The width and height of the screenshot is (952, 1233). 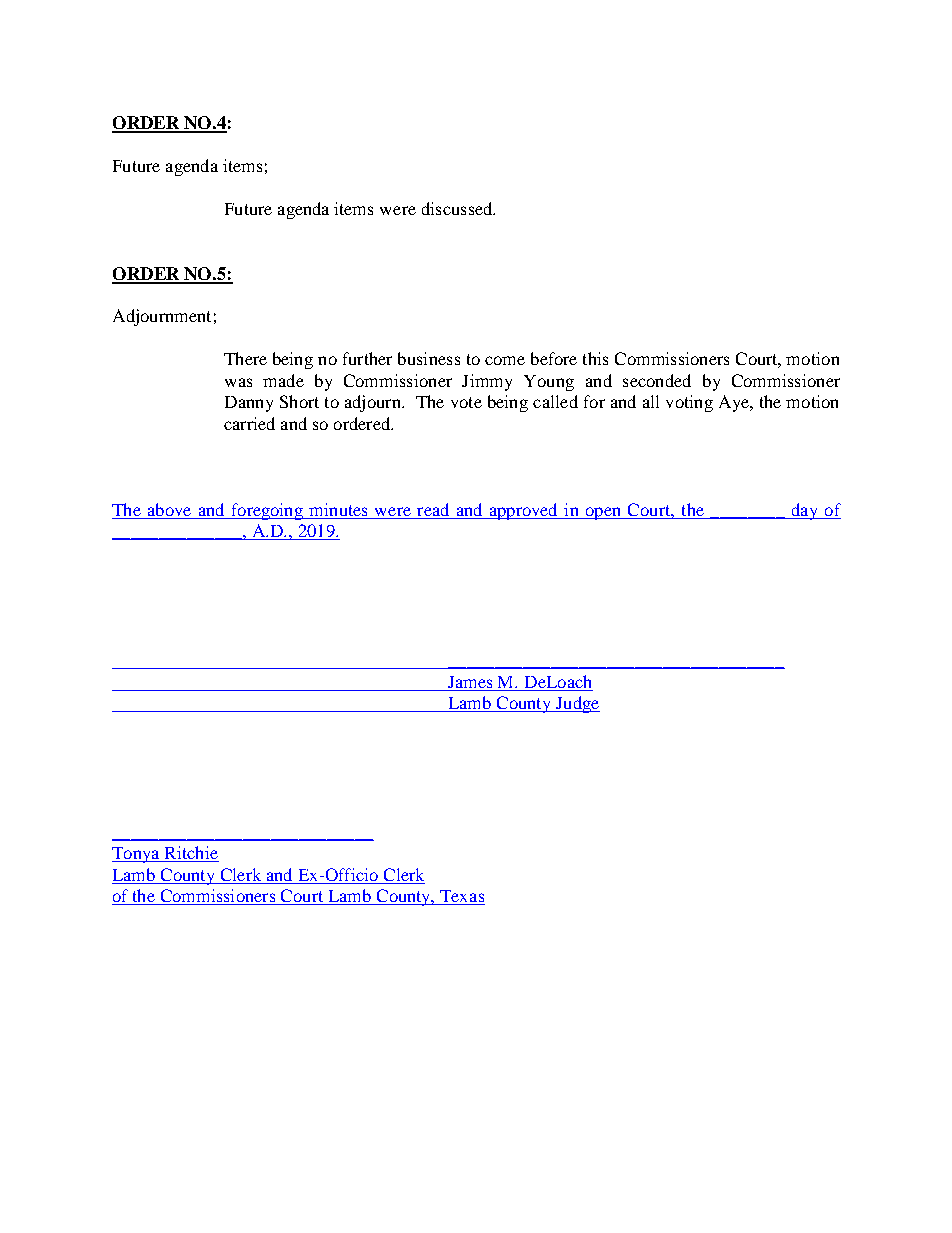 I want to click on this, so click(x=595, y=358).
